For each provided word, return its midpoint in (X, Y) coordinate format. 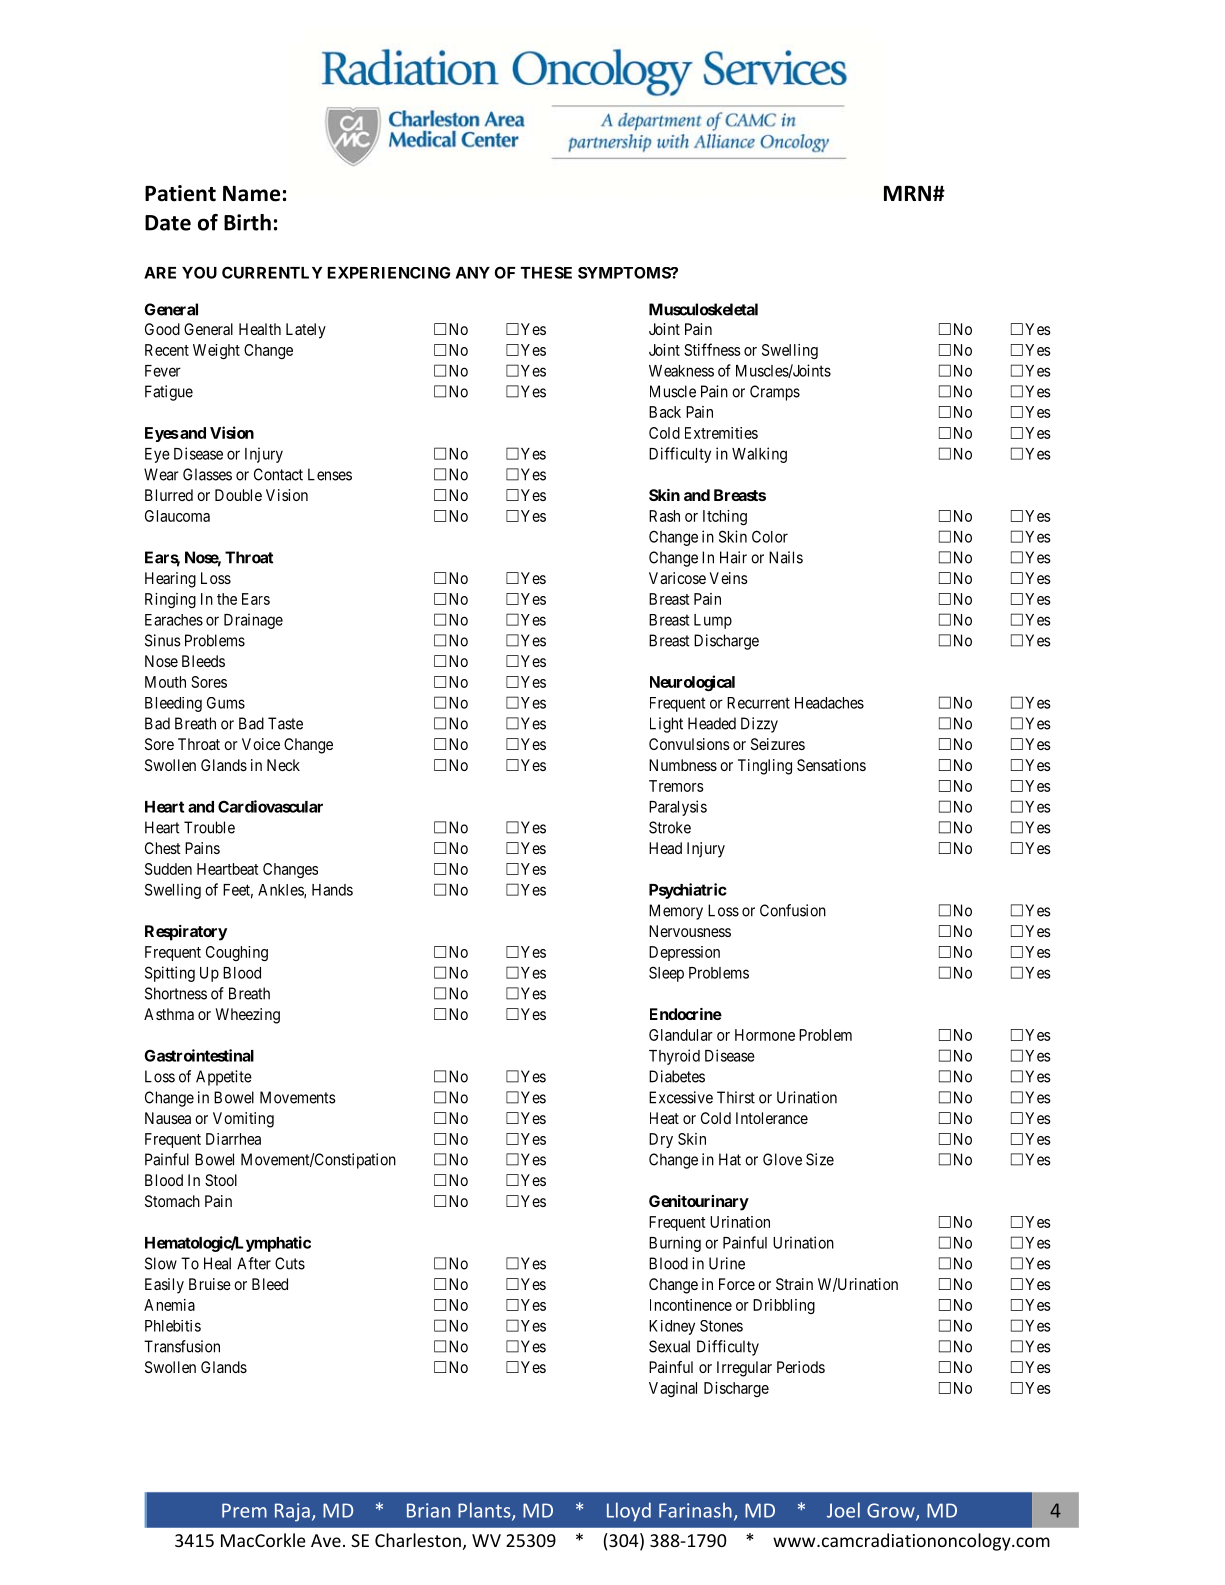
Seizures (778, 744)
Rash (664, 516)
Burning (675, 1244)
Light (666, 725)
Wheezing (247, 1016)
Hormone (765, 1035)
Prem (244, 1510)
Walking (759, 455)
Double (238, 495)
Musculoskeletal (703, 309)
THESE (546, 272)
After (254, 1263)
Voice (261, 744)
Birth (247, 222)
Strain (794, 1284)
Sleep (666, 974)
